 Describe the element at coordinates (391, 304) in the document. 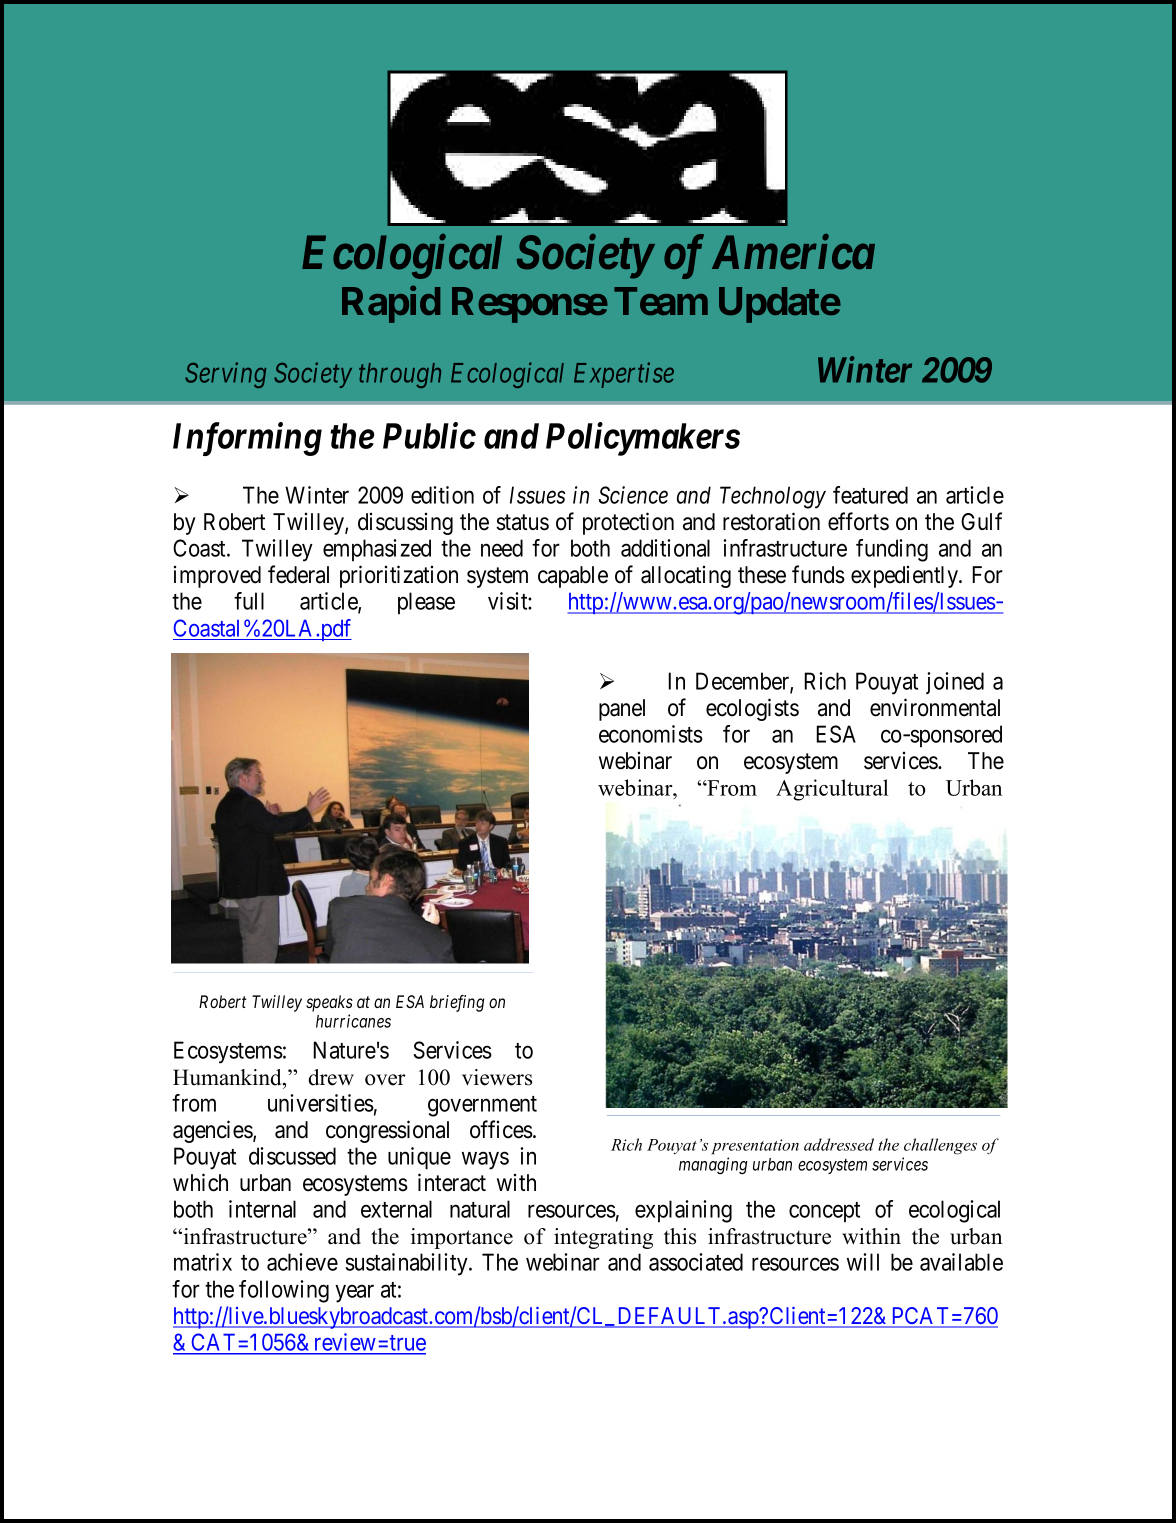

I see `Rapid` at that location.
